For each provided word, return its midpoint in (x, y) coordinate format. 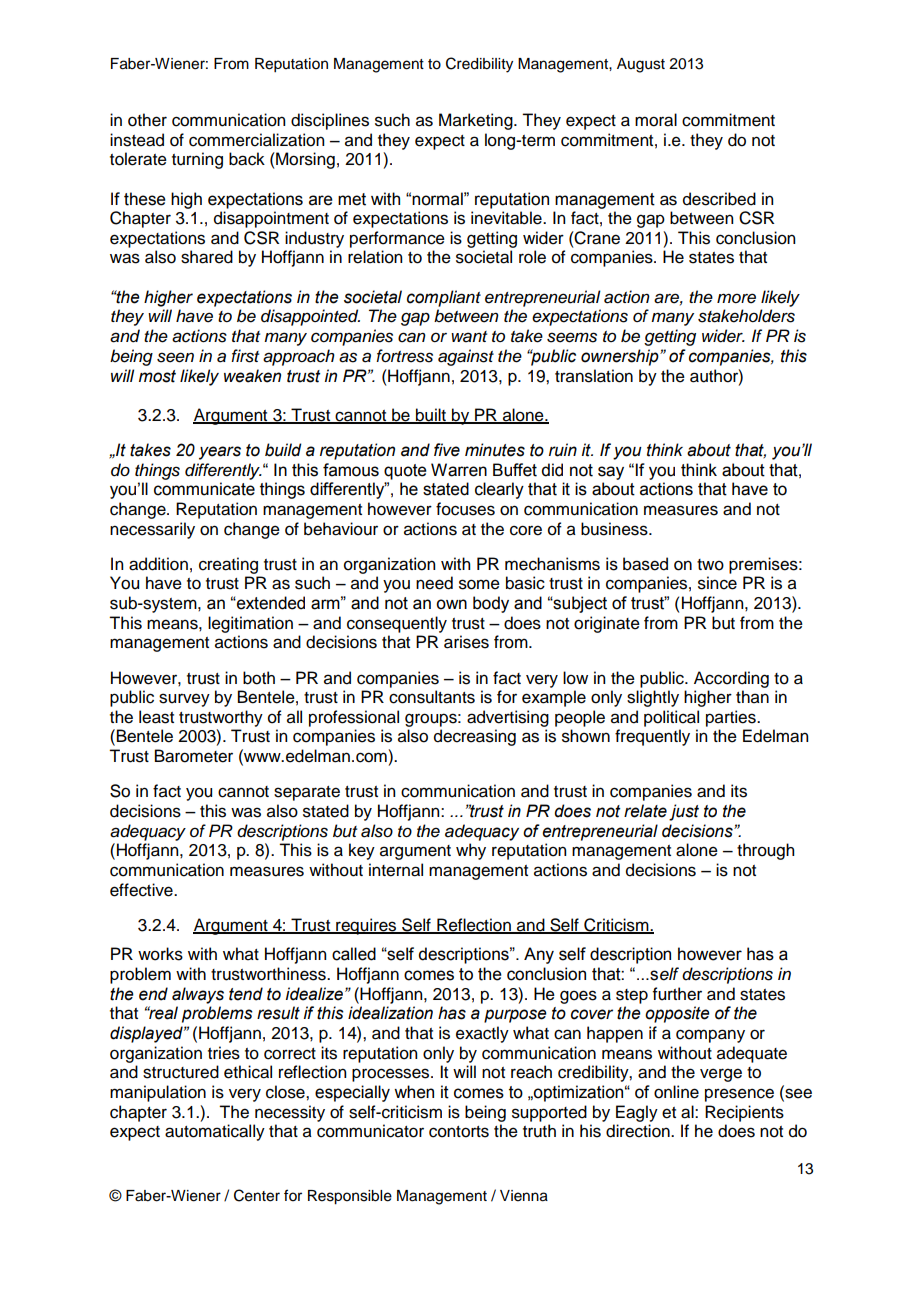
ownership (621, 357)
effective (142, 890)
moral (656, 120)
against (466, 357)
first (245, 356)
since (717, 583)
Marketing (477, 121)
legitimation (250, 624)
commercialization (256, 140)
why (471, 851)
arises (466, 642)
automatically (215, 1132)
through (765, 851)
